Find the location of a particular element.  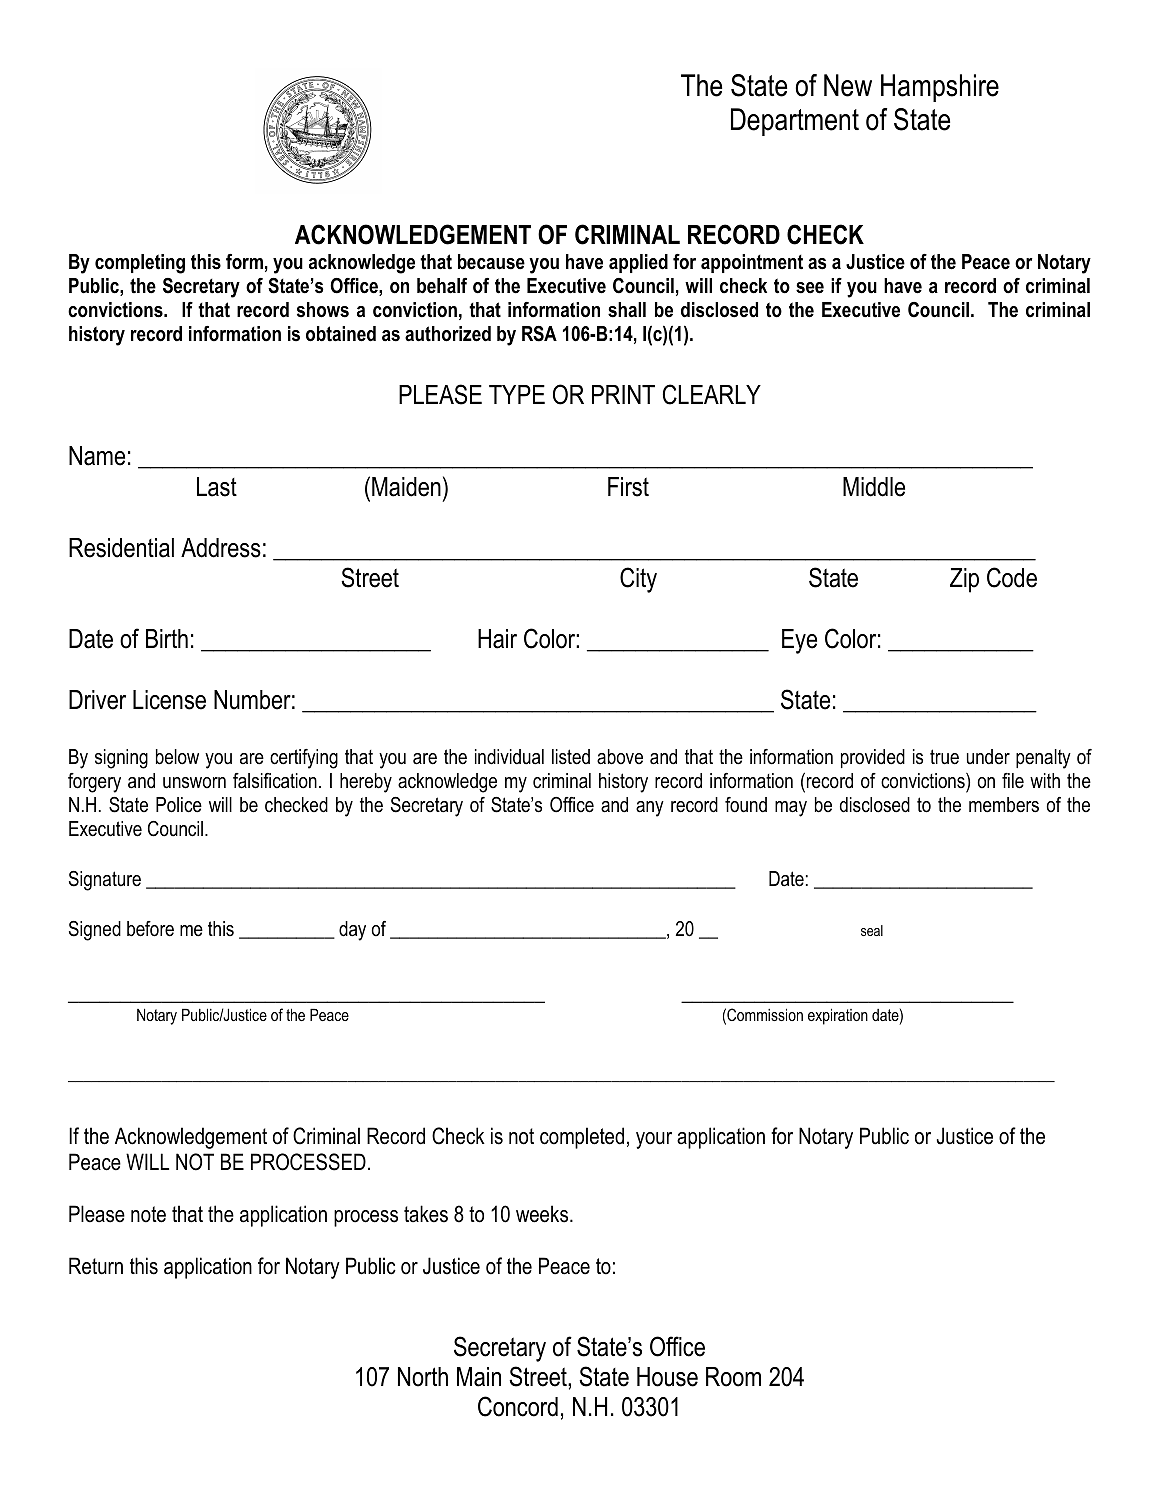

before is located at coordinates (150, 929).
